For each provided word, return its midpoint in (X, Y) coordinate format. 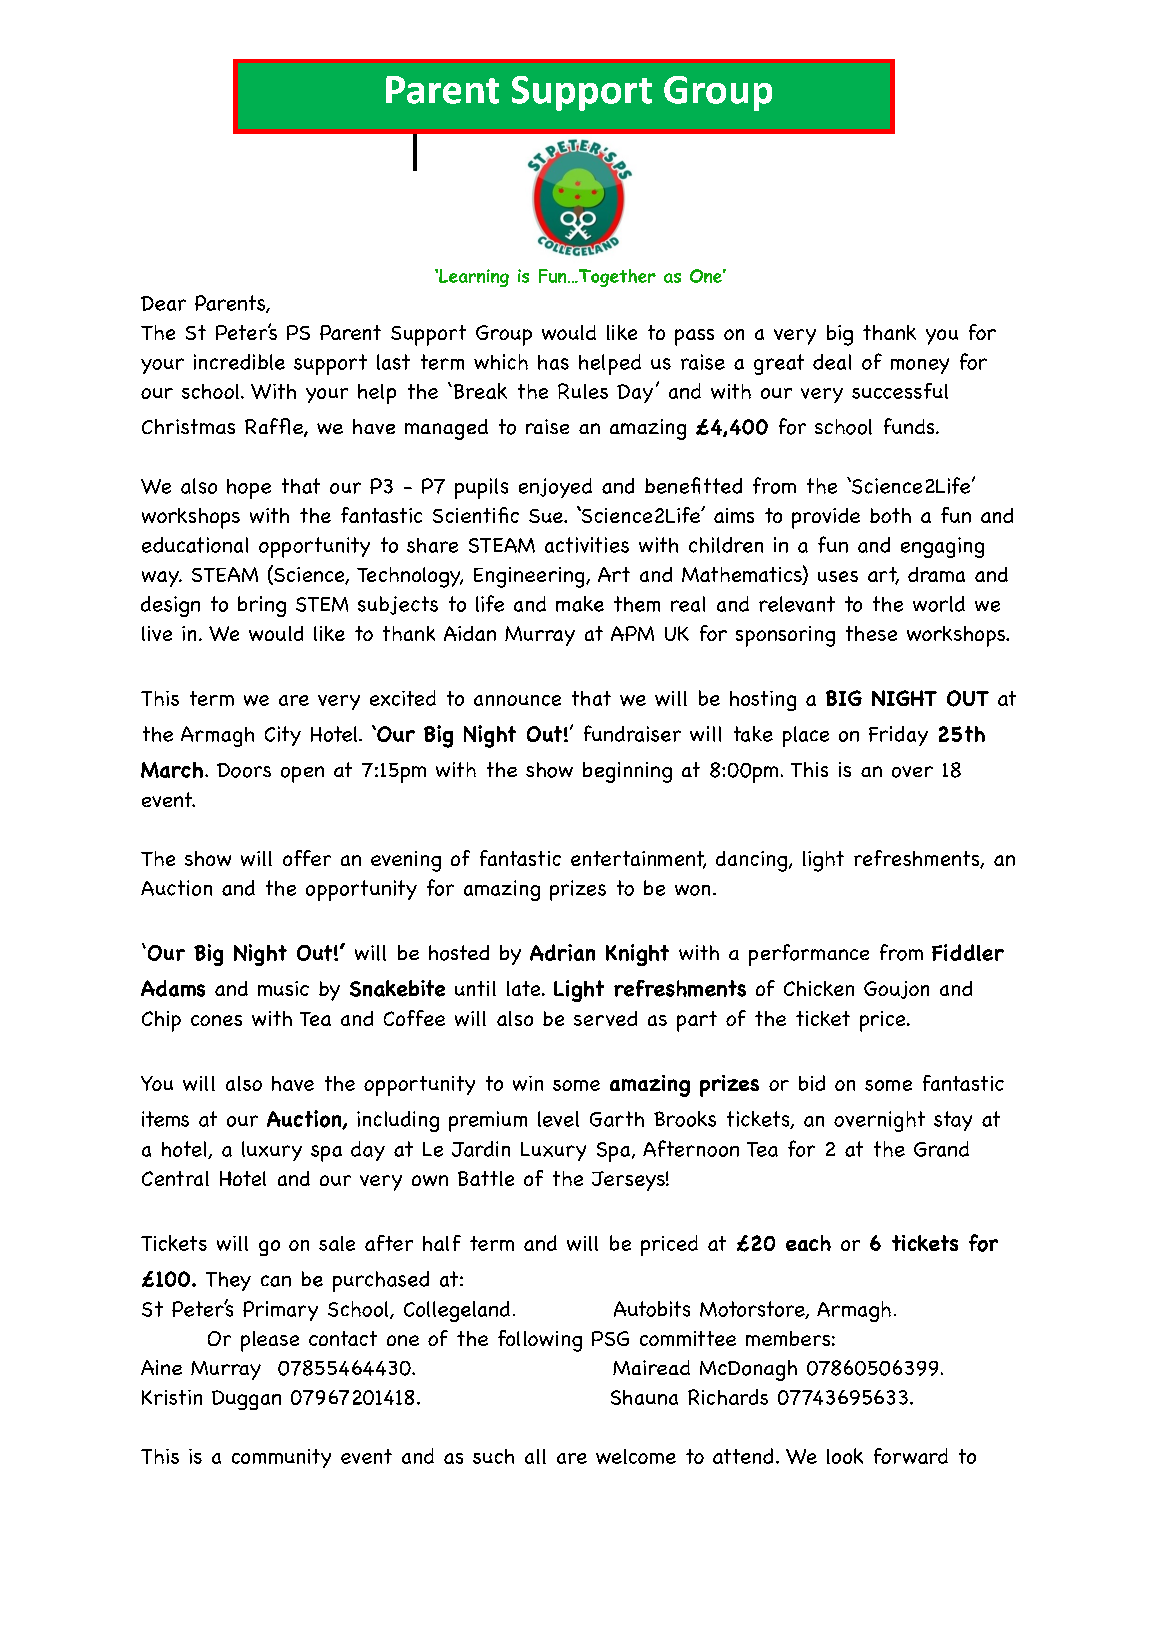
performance (809, 955)
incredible (239, 362)
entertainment (638, 860)
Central (175, 1178)
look (845, 1456)
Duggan (246, 1400)
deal (832, 362)
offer (307, 858)
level (558, 1119)
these (871, 633)
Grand (941, 1149)
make (580, 604)
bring (262, 606)
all (535, 1456)
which (501, 362)
